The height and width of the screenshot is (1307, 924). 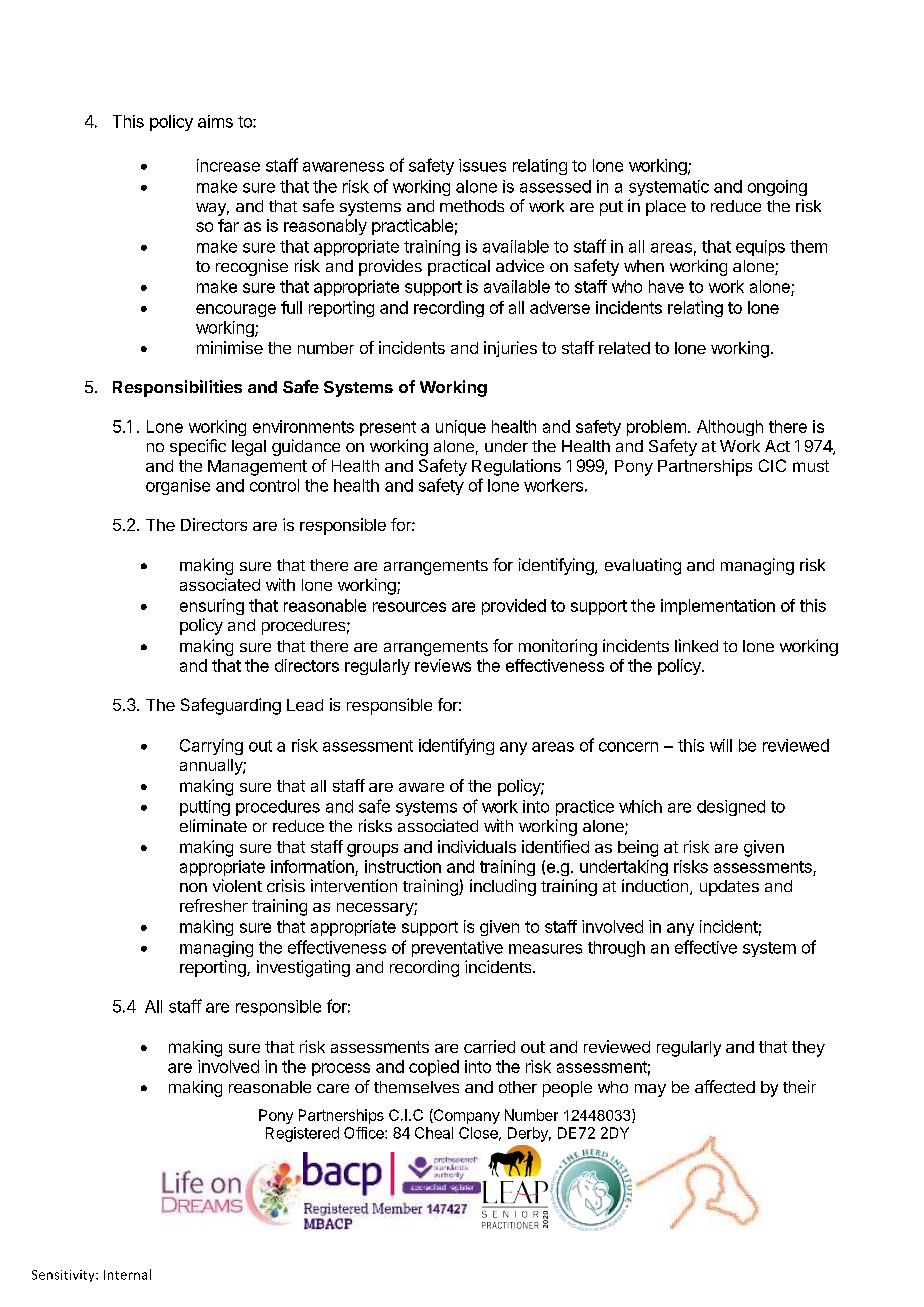 I want to click on issues, so click(x=482, y=165).
